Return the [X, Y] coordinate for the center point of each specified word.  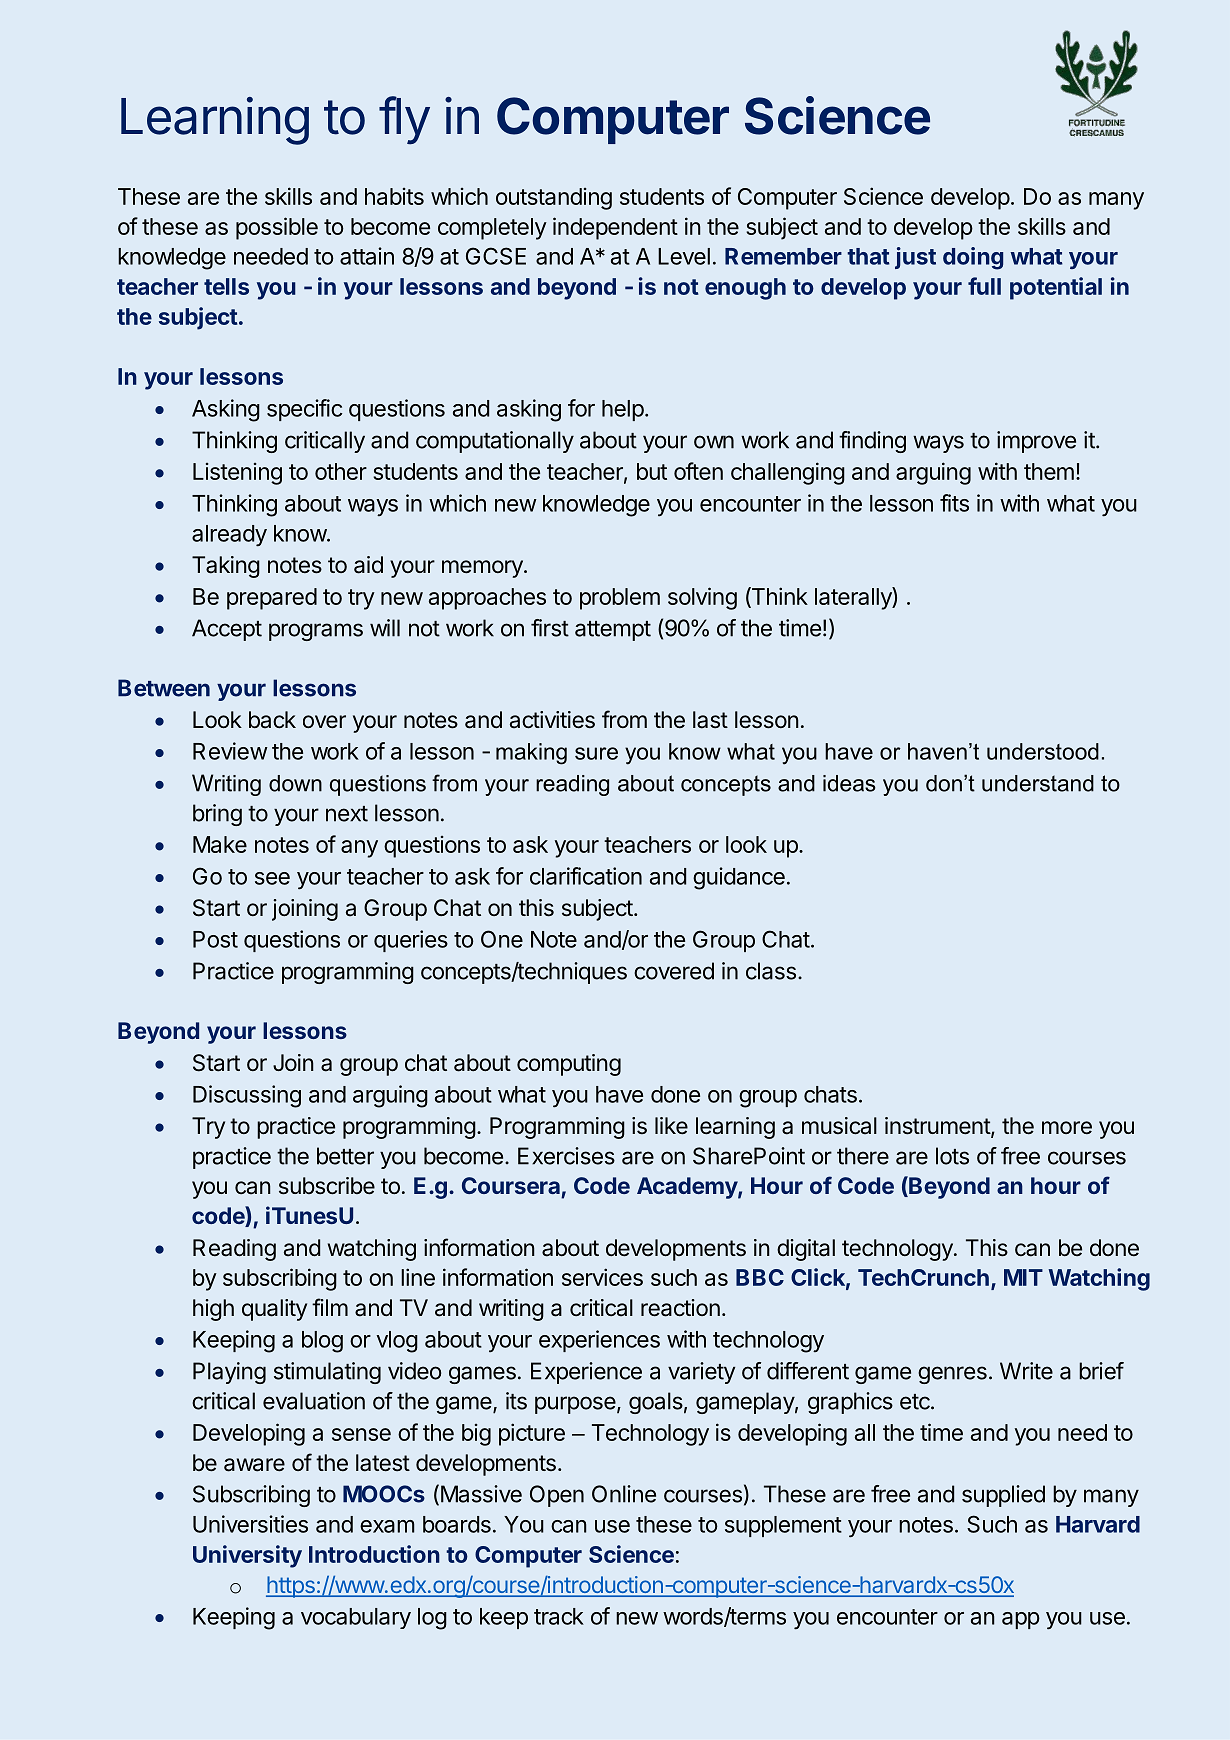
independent [615, 228]
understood [1043, 751]
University [247, 1556]
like [671, 1126]
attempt [613, 631]
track [559, 1616]
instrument [938, 1127]
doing [973, 258]
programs [316, 632]
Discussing [247, 1096]
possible [277, 228]
